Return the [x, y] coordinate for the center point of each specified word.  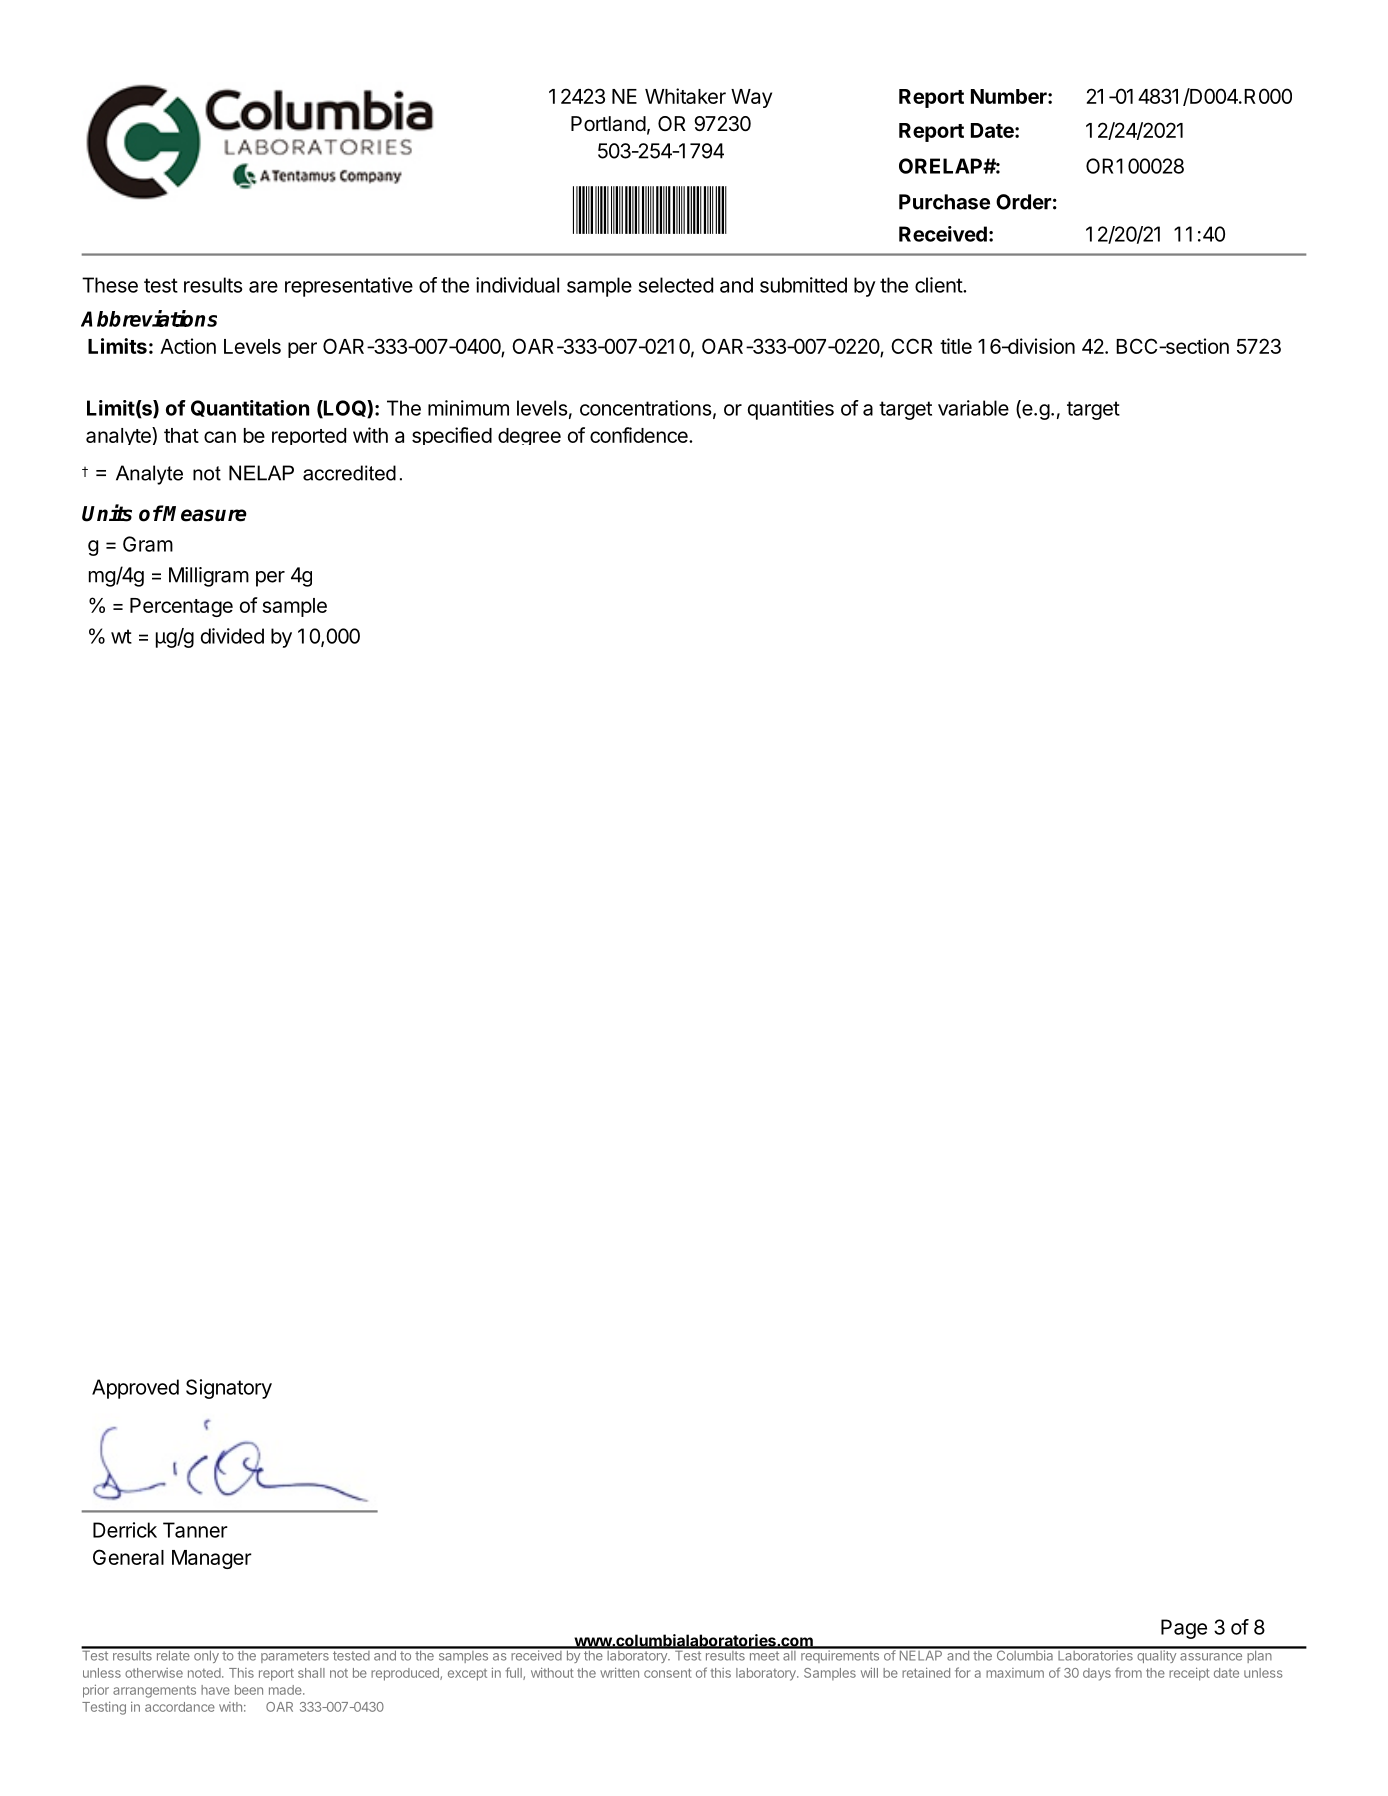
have [215, 1690]
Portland [608, 124]
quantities [791, 410]
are [263, 287]
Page [1184, 1629]
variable [973, 408]
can [220, 437]
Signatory [229, 1389]
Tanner [195, 1530]
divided [232, 636]
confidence [640, 435]
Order [1023, 202]
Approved [135, 1389]
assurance [1211, 1657]
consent [668, 1673]
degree [529, 436]
